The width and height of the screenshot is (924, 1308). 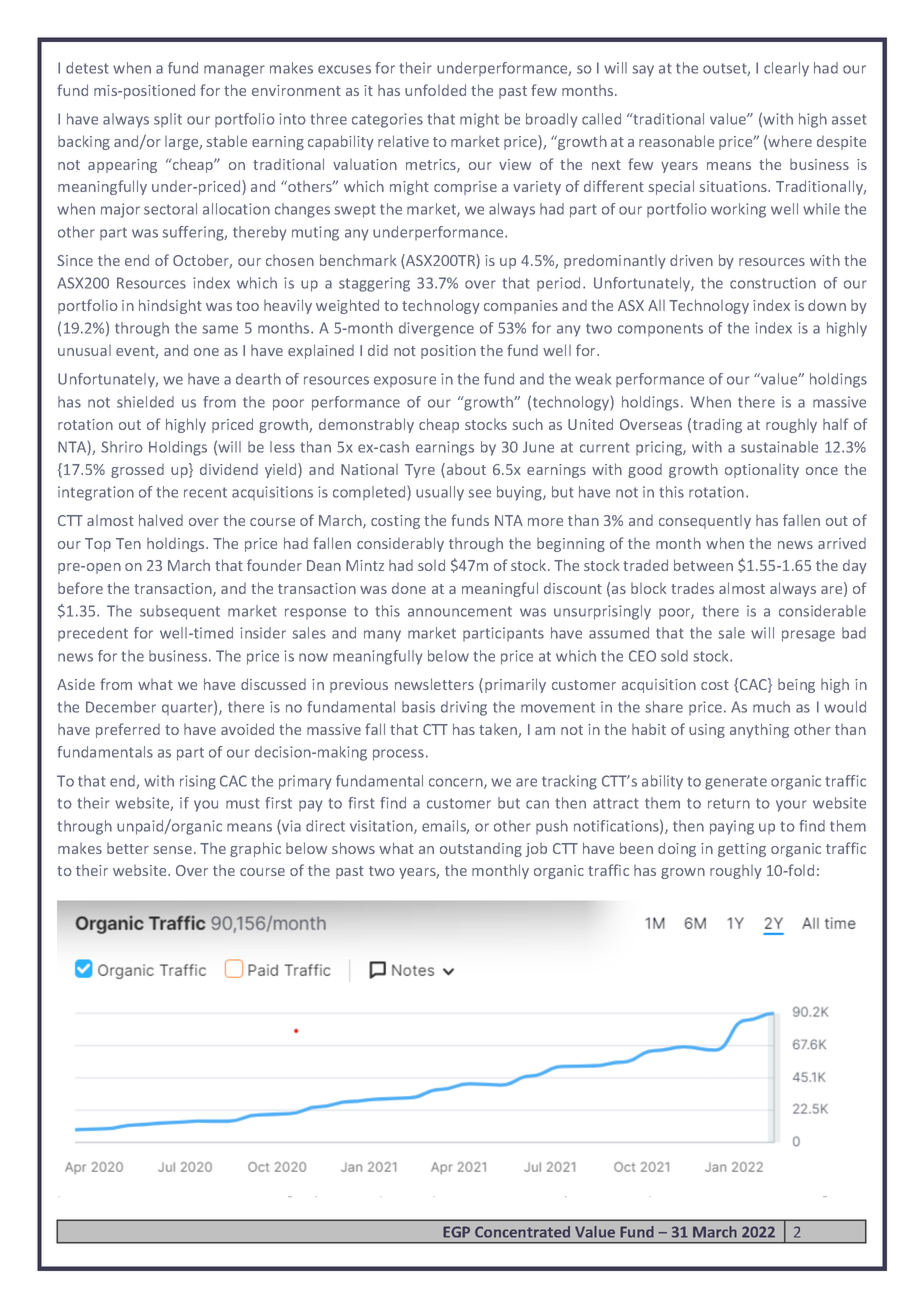 I want to click on components, so click(x=660, y=329).
